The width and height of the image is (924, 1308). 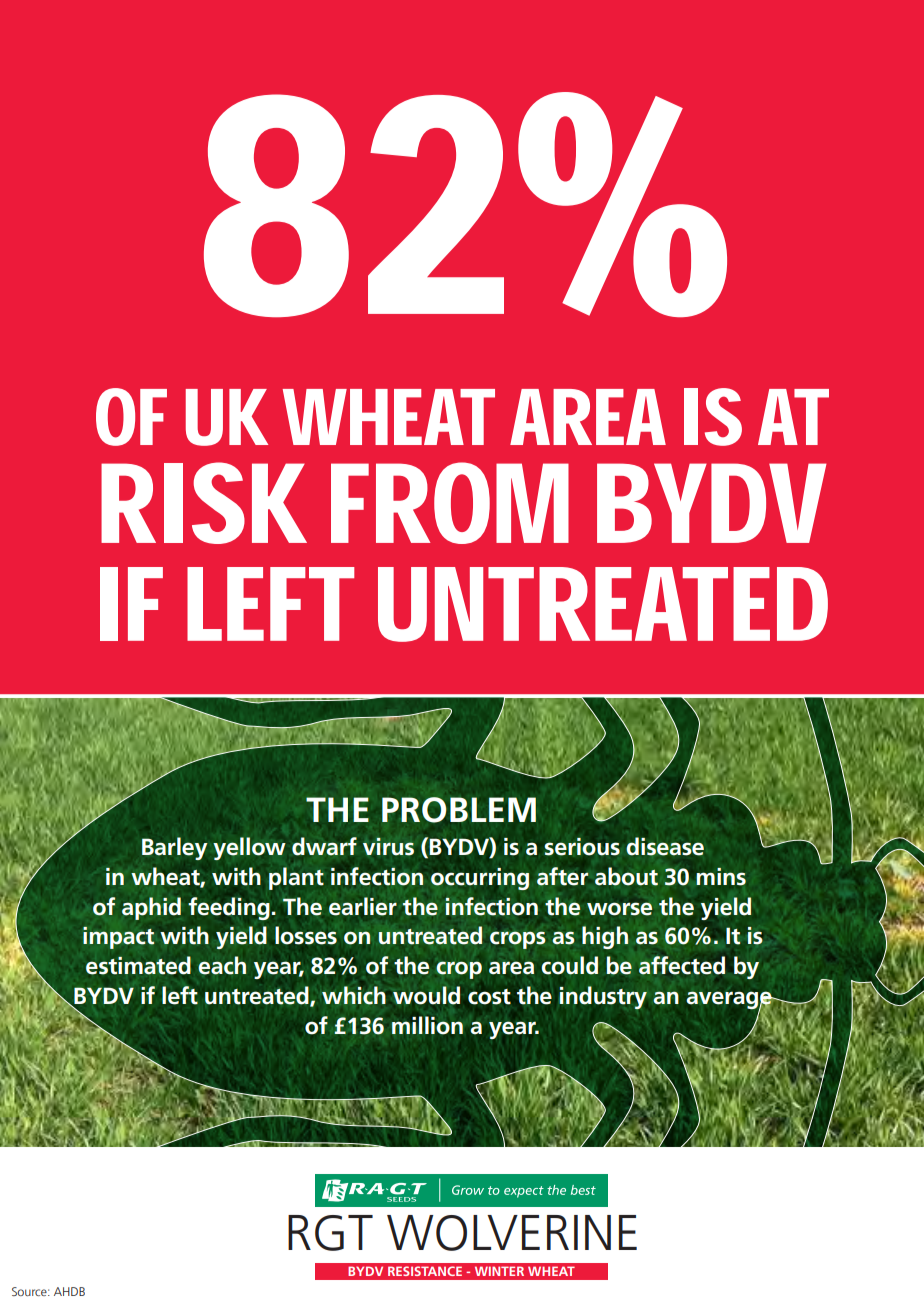 I want to click on estimated, so click(x=138, y=965).
